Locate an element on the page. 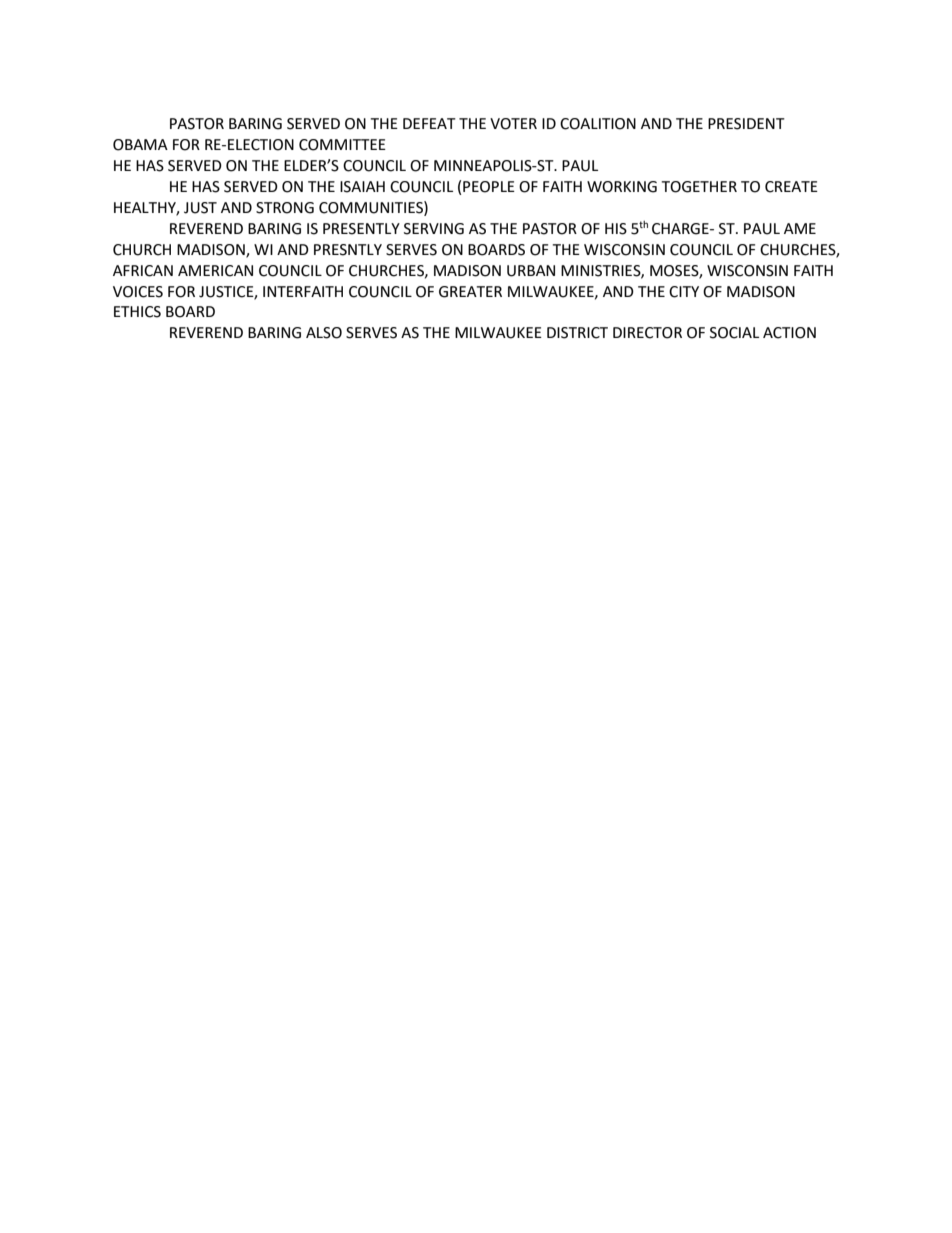  VOICES is located at coordinates (138, 292).
